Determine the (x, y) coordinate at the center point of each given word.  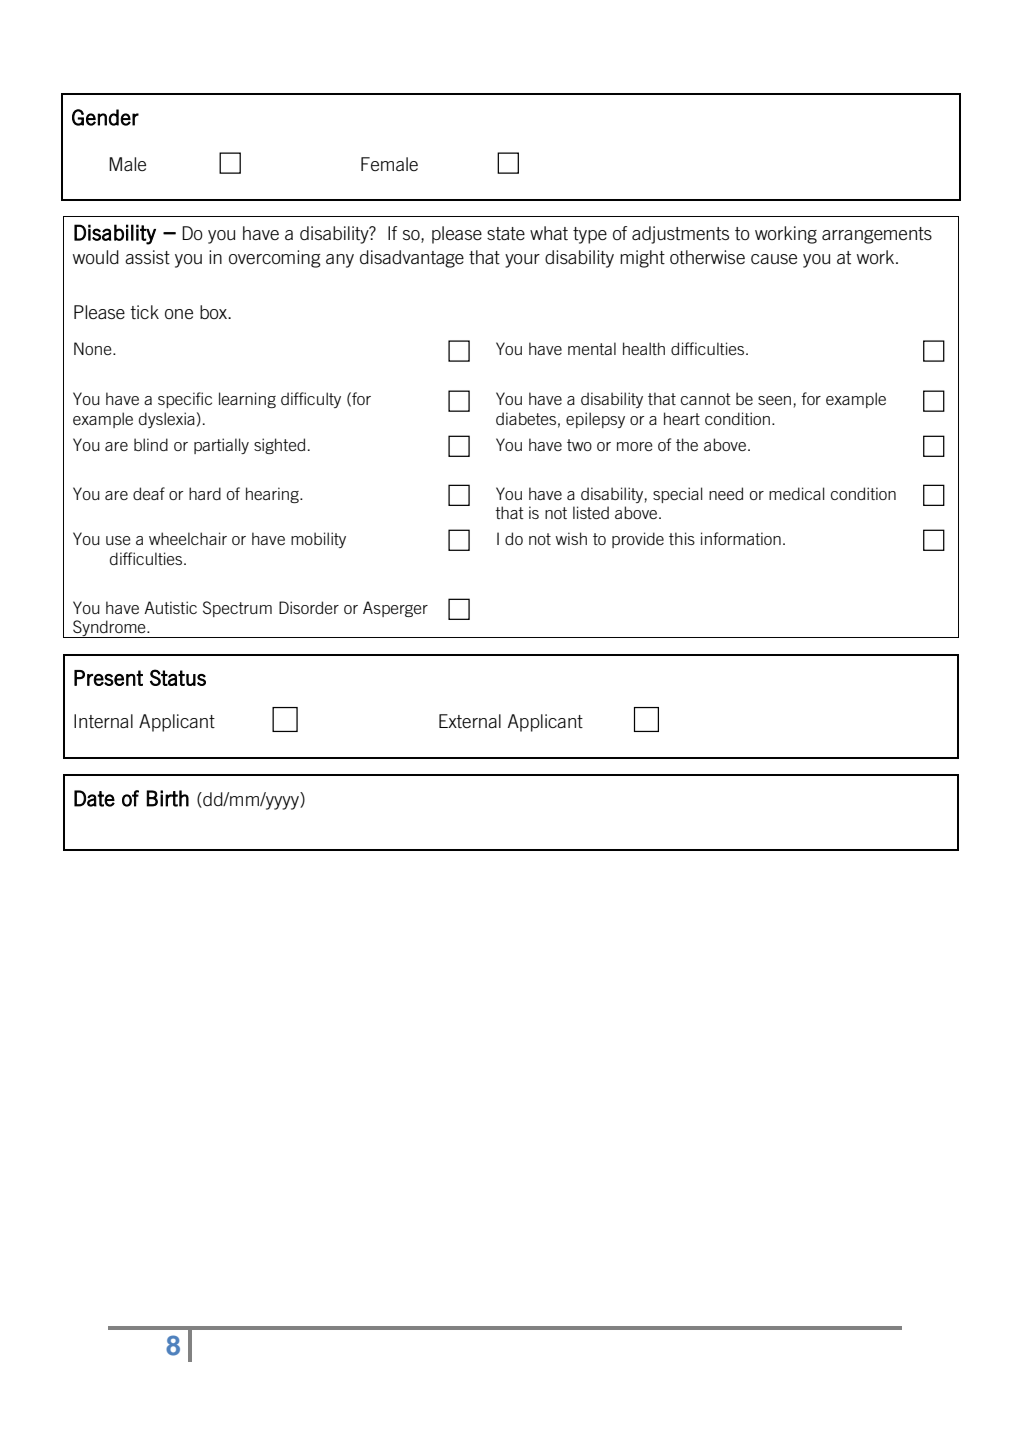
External (470, 721)
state (506, 233)
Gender (105, 117)
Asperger (395, 609)
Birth (167, 798)
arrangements (877, 235)
